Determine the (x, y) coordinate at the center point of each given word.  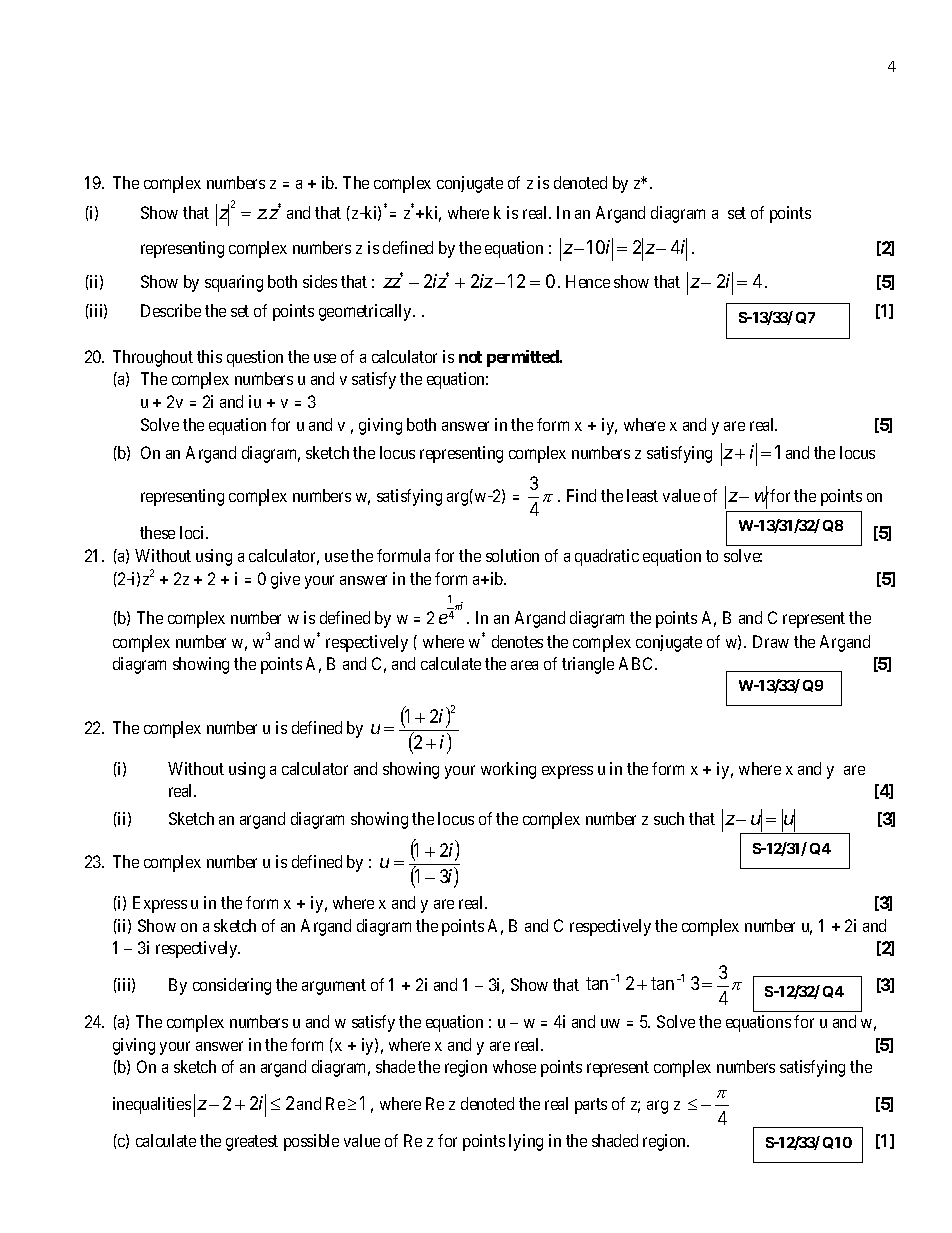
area (524, 665)
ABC (637, 663)
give (285, 580)
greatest (252, 1143)
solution (512, 555)
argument (334, 987)
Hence (588, 281)
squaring (234, 283)
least (642, 495)
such (669, 818)
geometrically (366, 312)
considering (232, 986)
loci (193, 532)
